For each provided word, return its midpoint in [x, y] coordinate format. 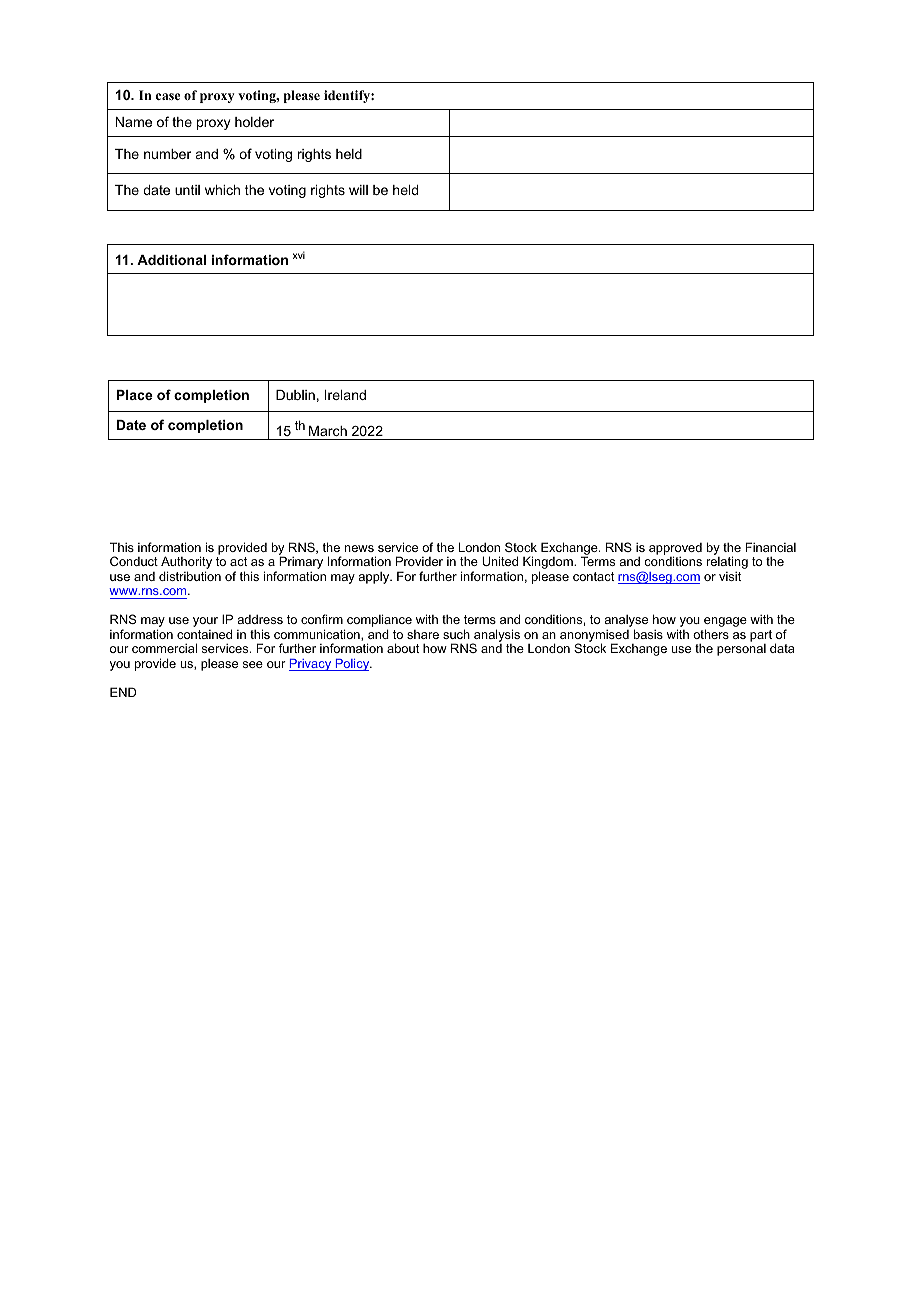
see [253, 664]
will [358, 190]
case [168, 96]
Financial [770, 547]
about [403, 648]
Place [134, 395]
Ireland [345, 395]
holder [254, 122]
